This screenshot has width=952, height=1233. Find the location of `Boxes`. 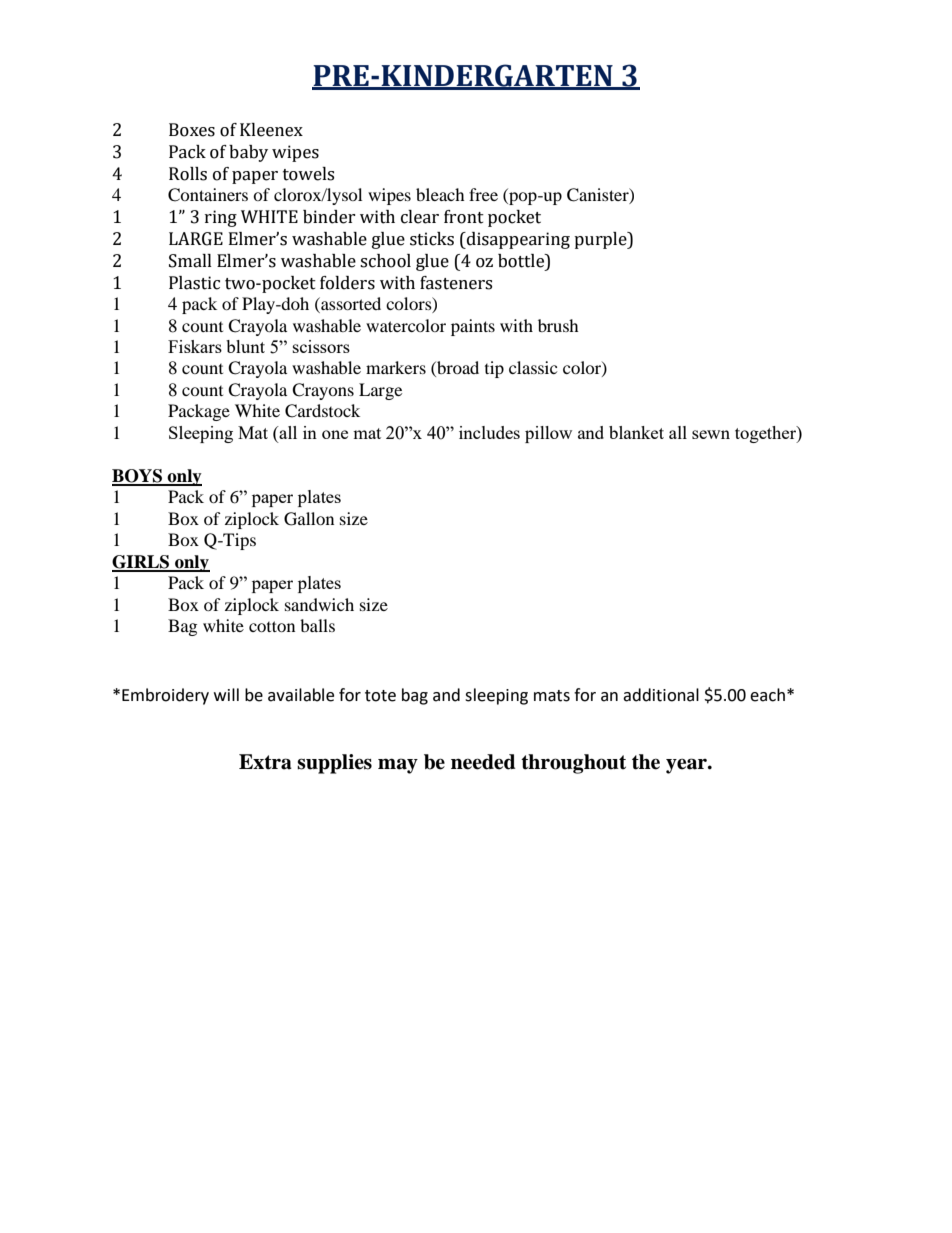

Boxes is located at coordinates (192, 130).
